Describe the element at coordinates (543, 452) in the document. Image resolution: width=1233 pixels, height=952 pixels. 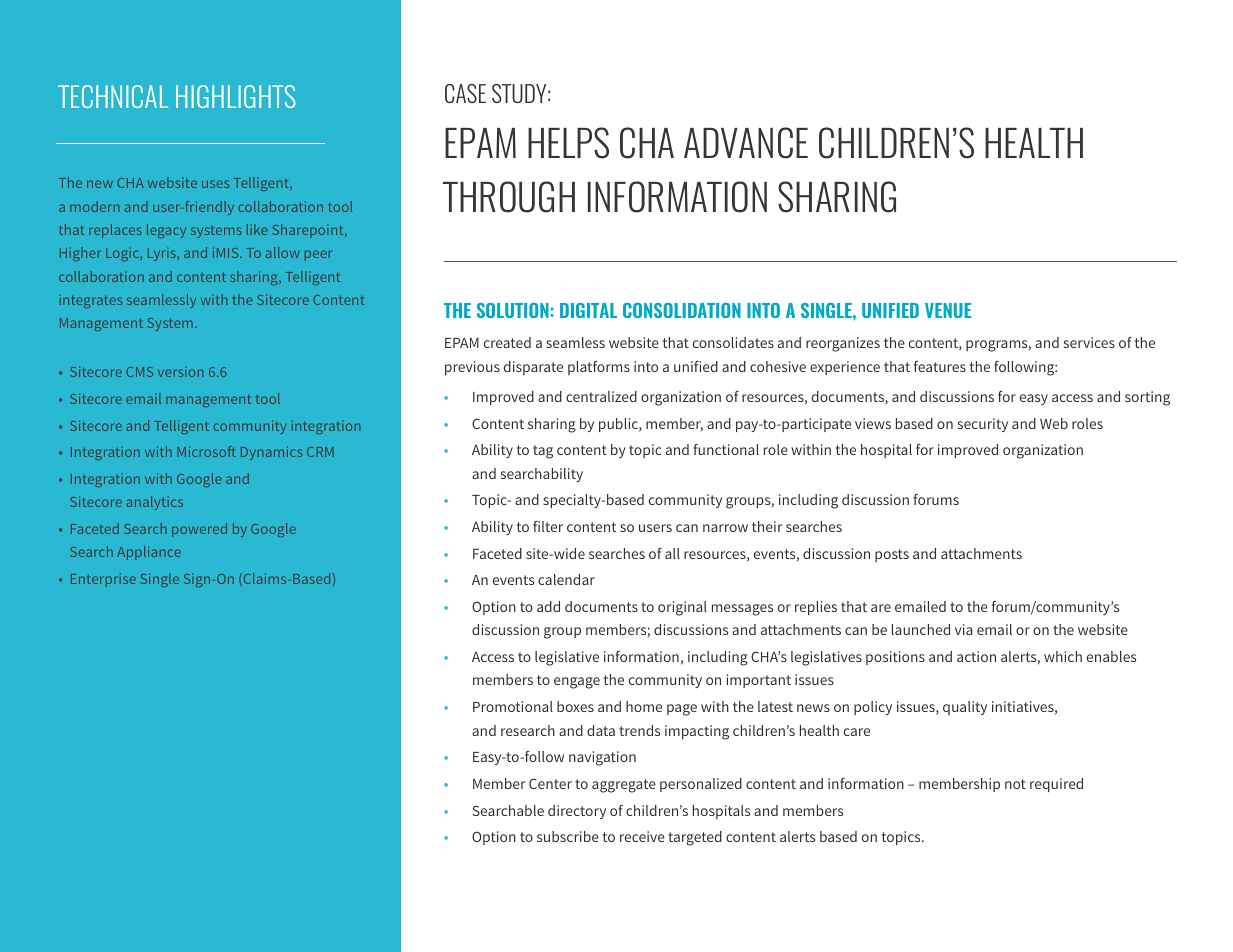
I see `tag` at that location.
